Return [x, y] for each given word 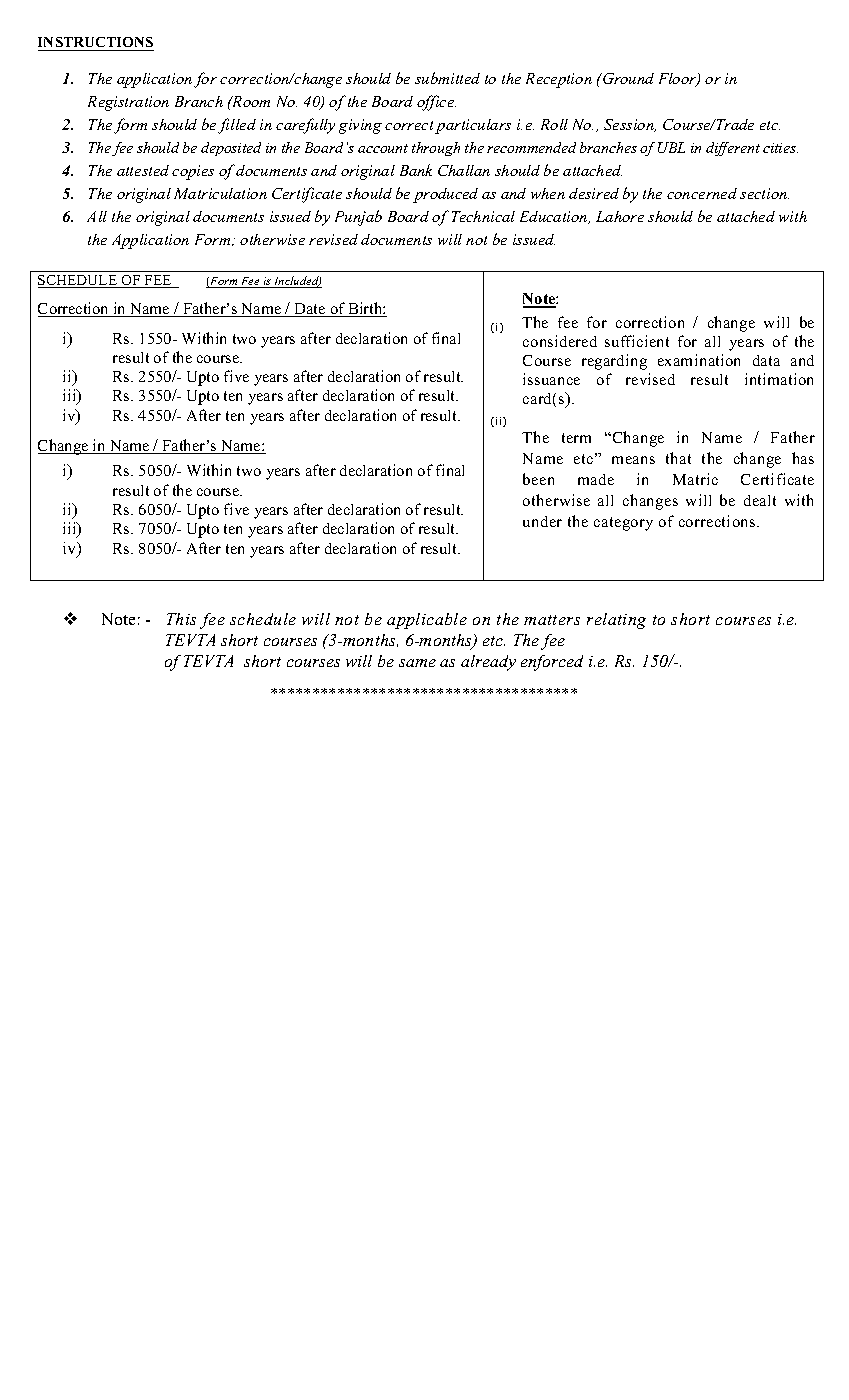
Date [310, 310]
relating [616, 621]
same [417, 663]
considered [560, 341]
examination [699, 360]
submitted [447, 78]
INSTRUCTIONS [96, 44]
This [181, 619]
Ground [627, 78]
